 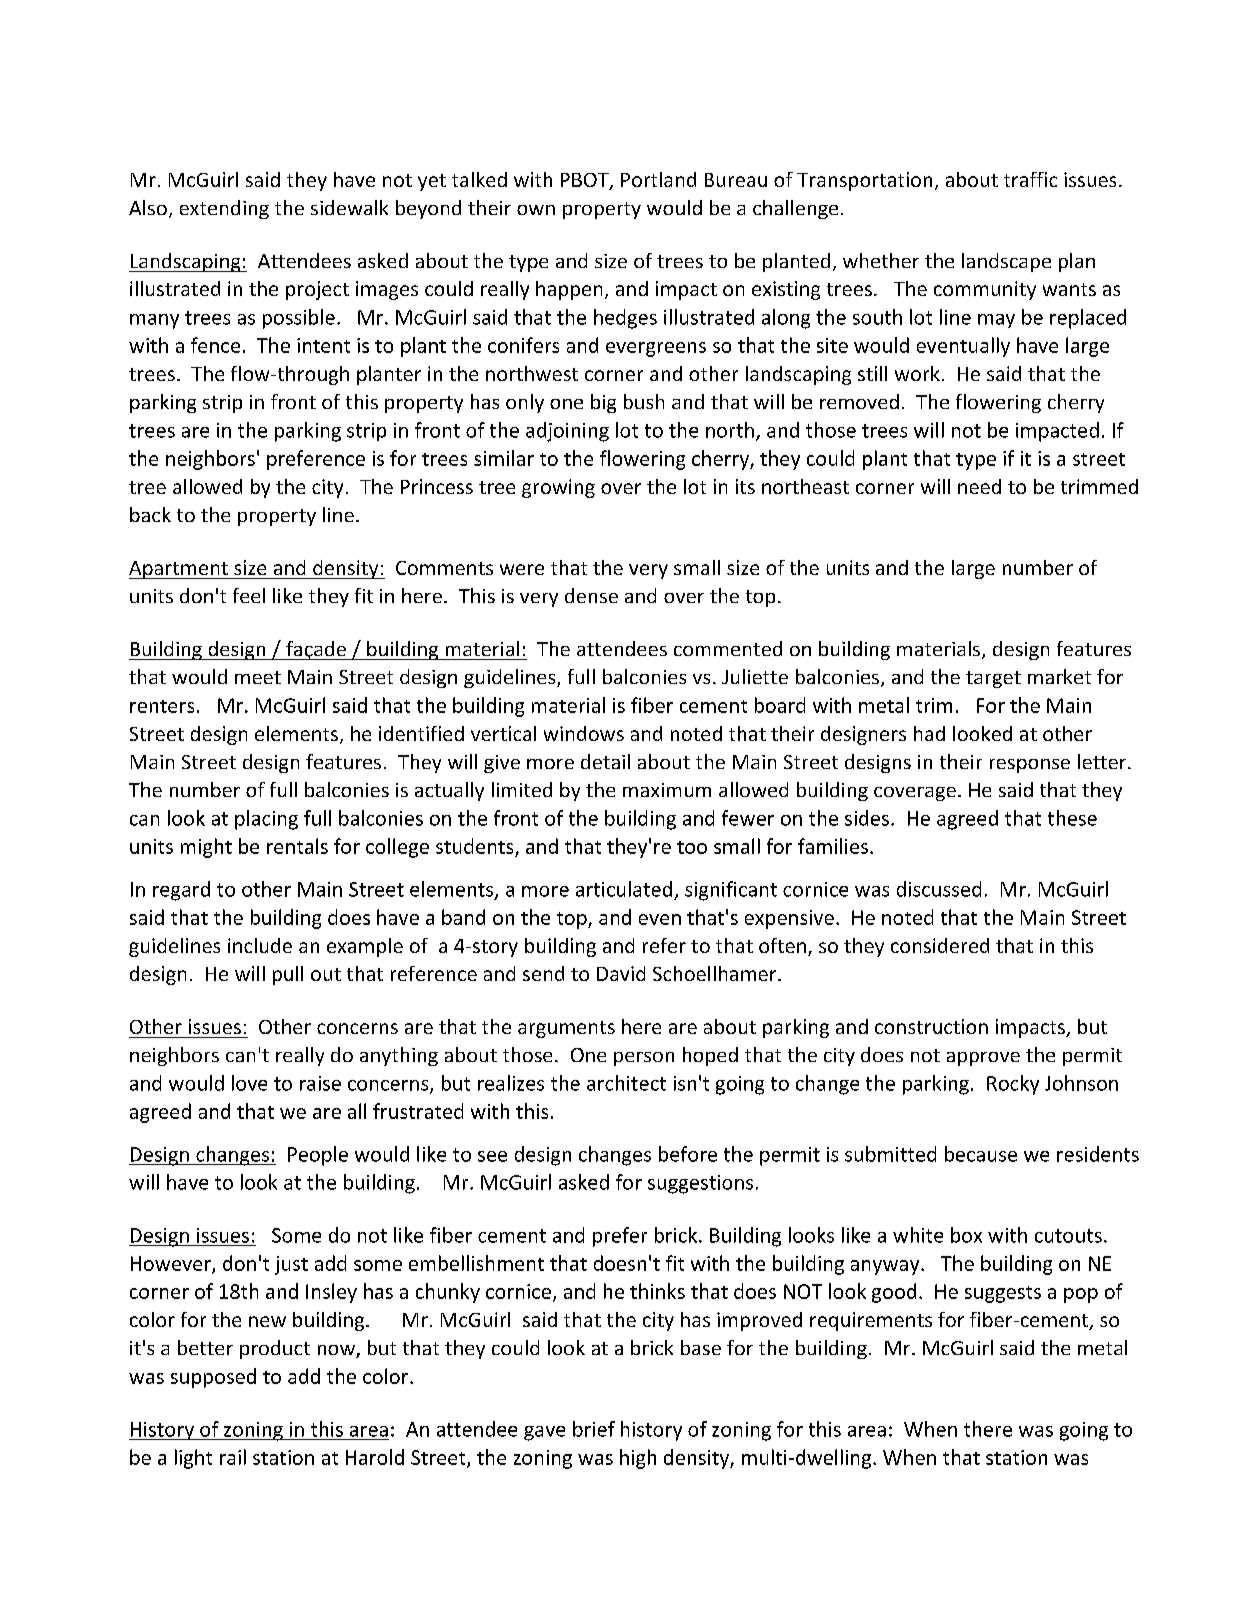 I want to click on extending, so click(x=224, y=209).
